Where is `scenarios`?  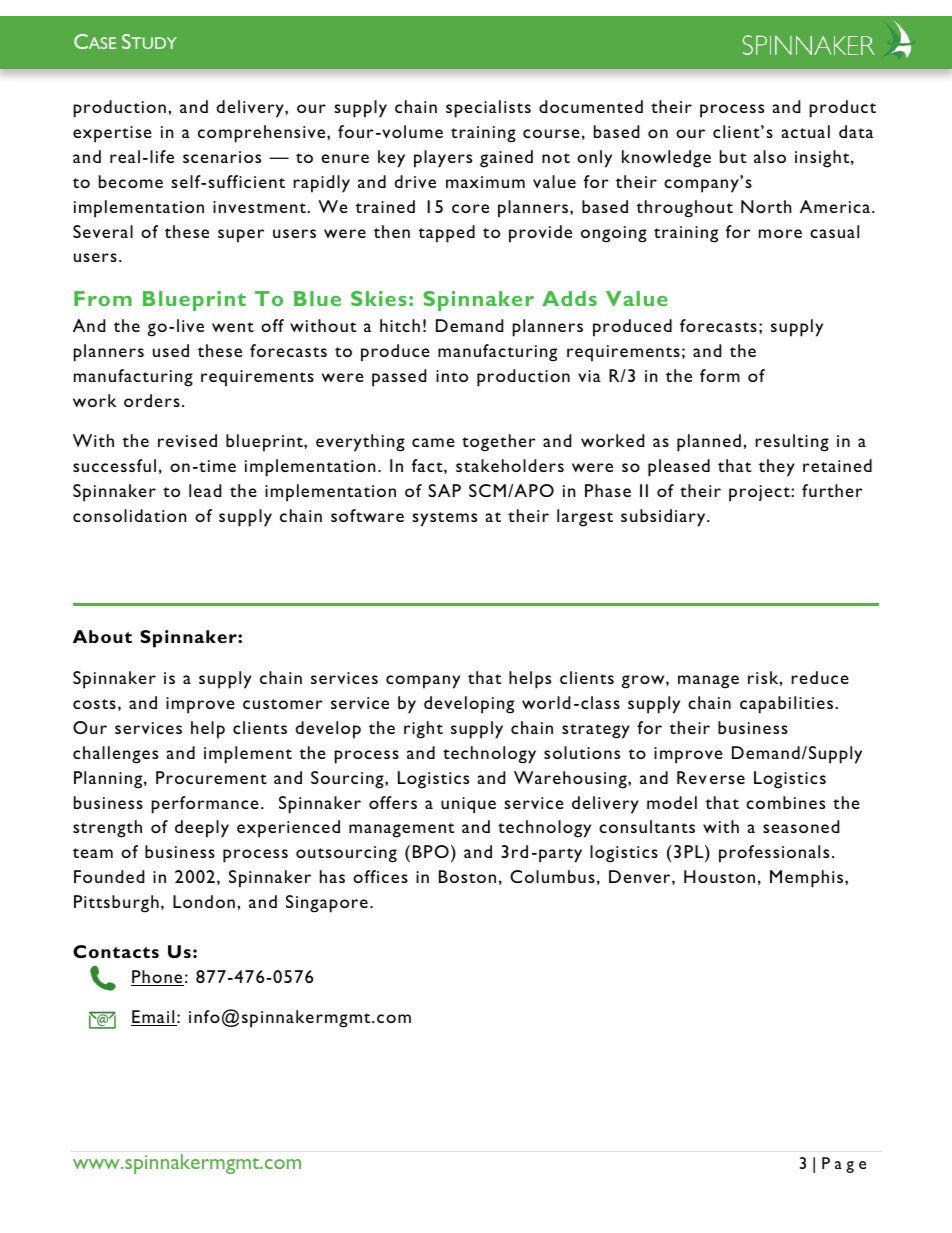 scenarios is located at coordinates (222, 157).
